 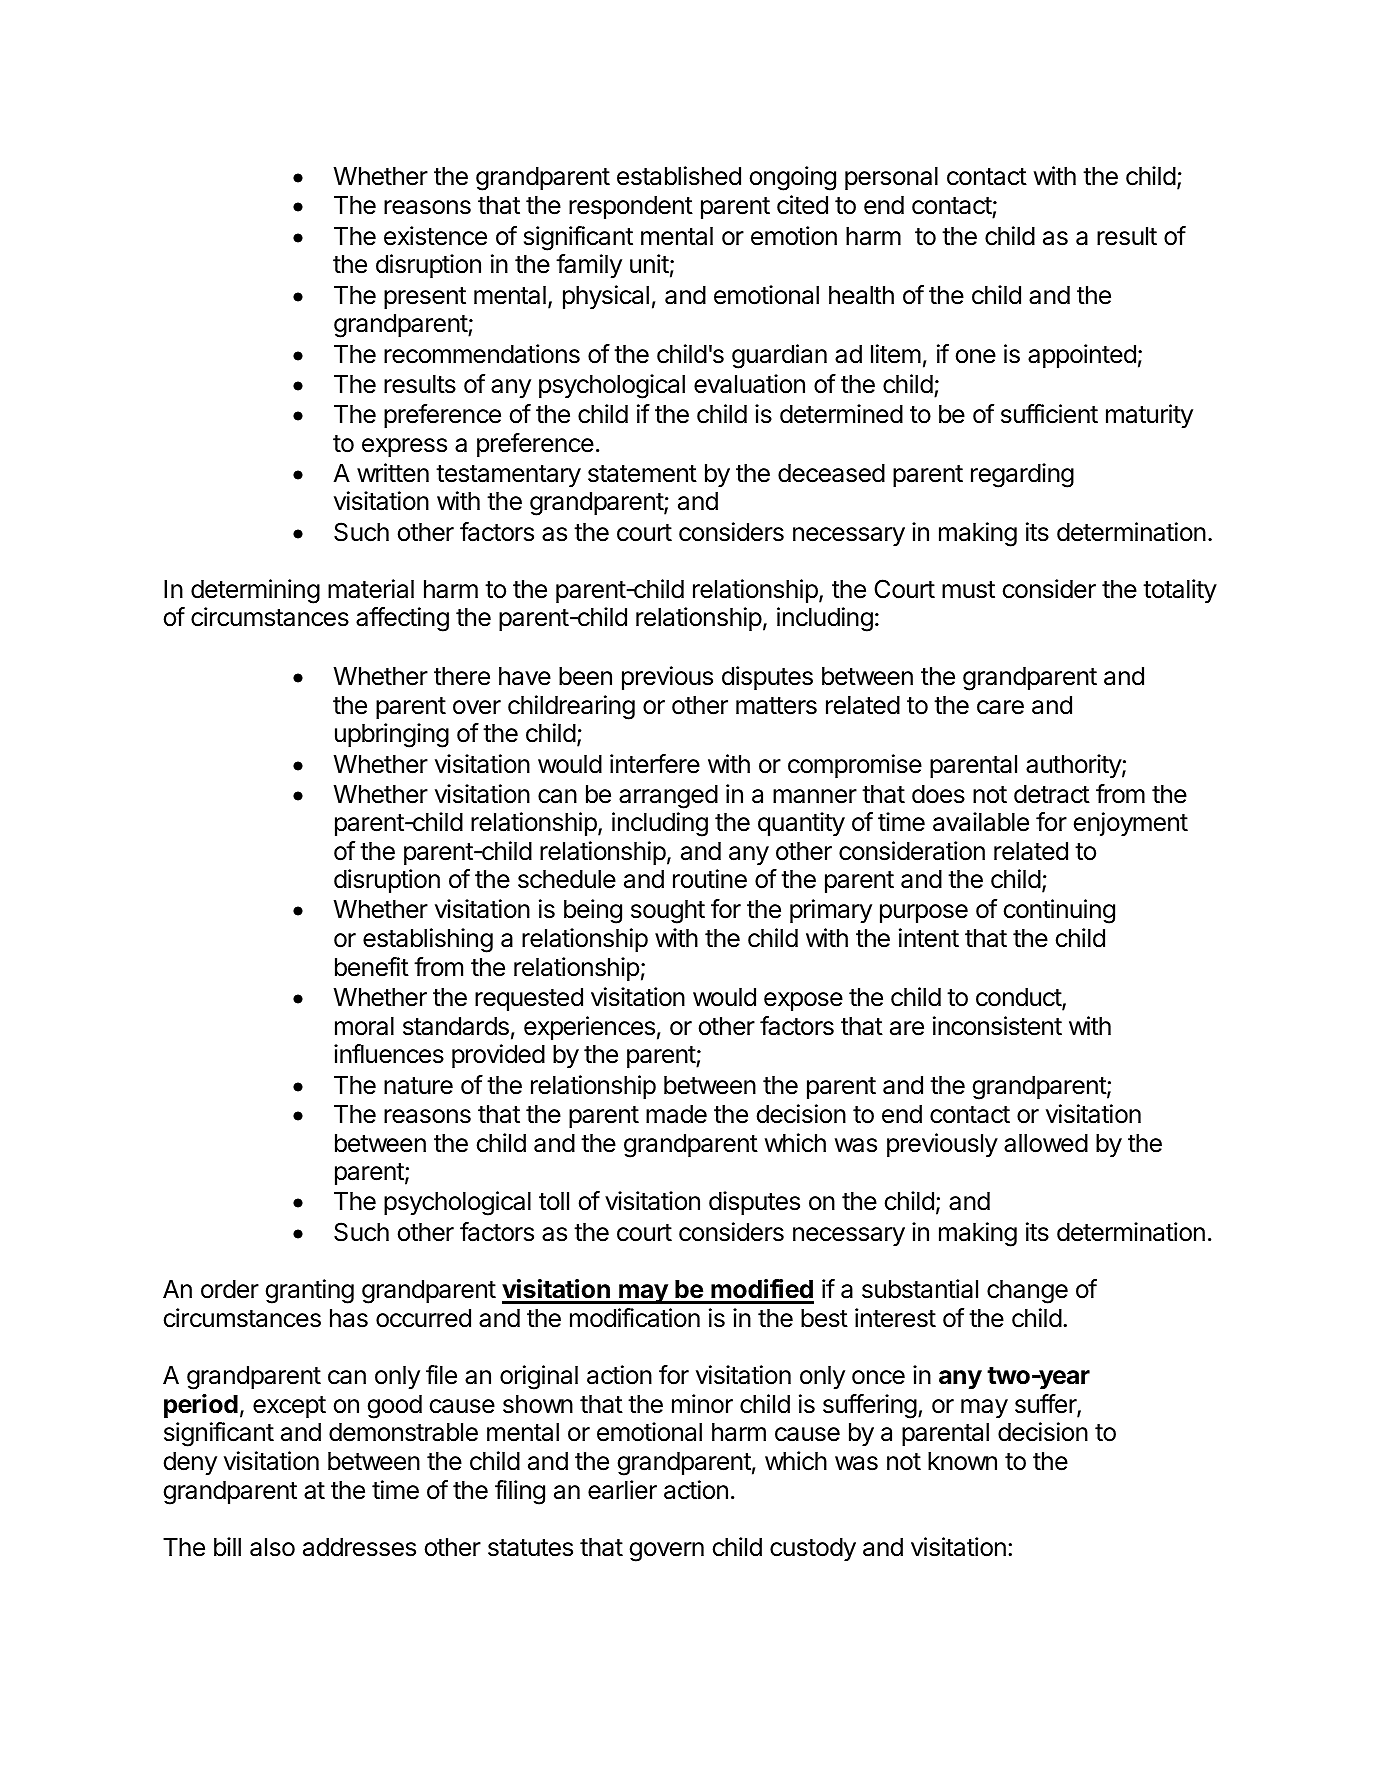 What do you see at coordinates (272, 1547) in the screenshot?
I see `also` at bounding box center [272, 1547].
